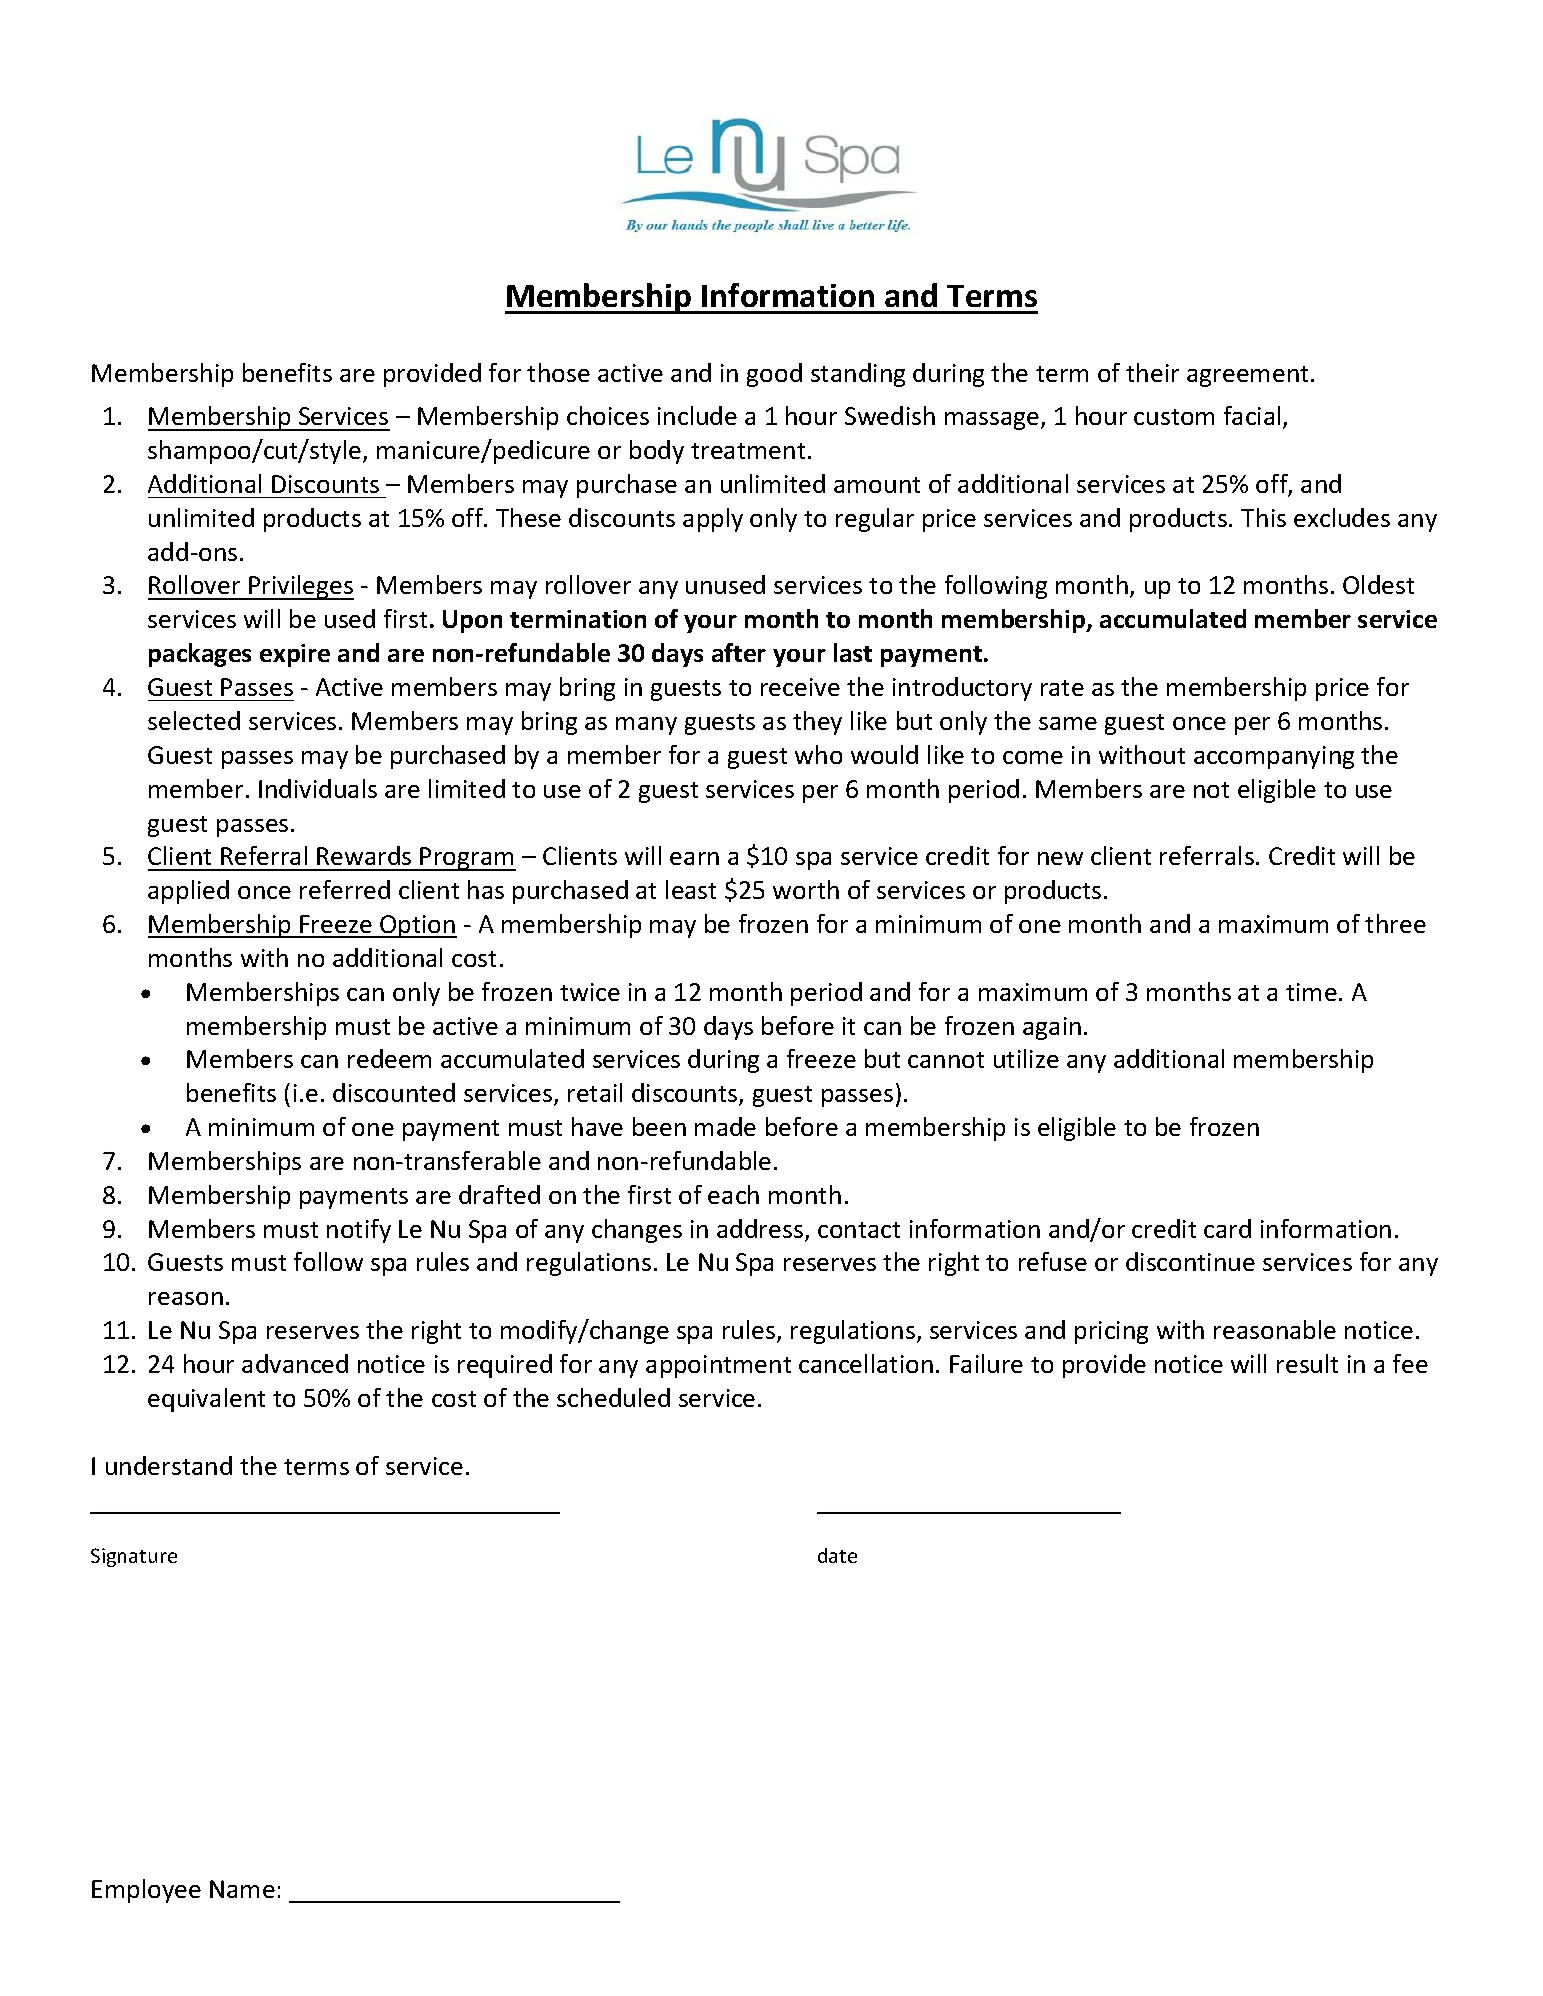 This screenshot has width=1543, height=1996. I want to click on discounted, so click(394, 1092).
